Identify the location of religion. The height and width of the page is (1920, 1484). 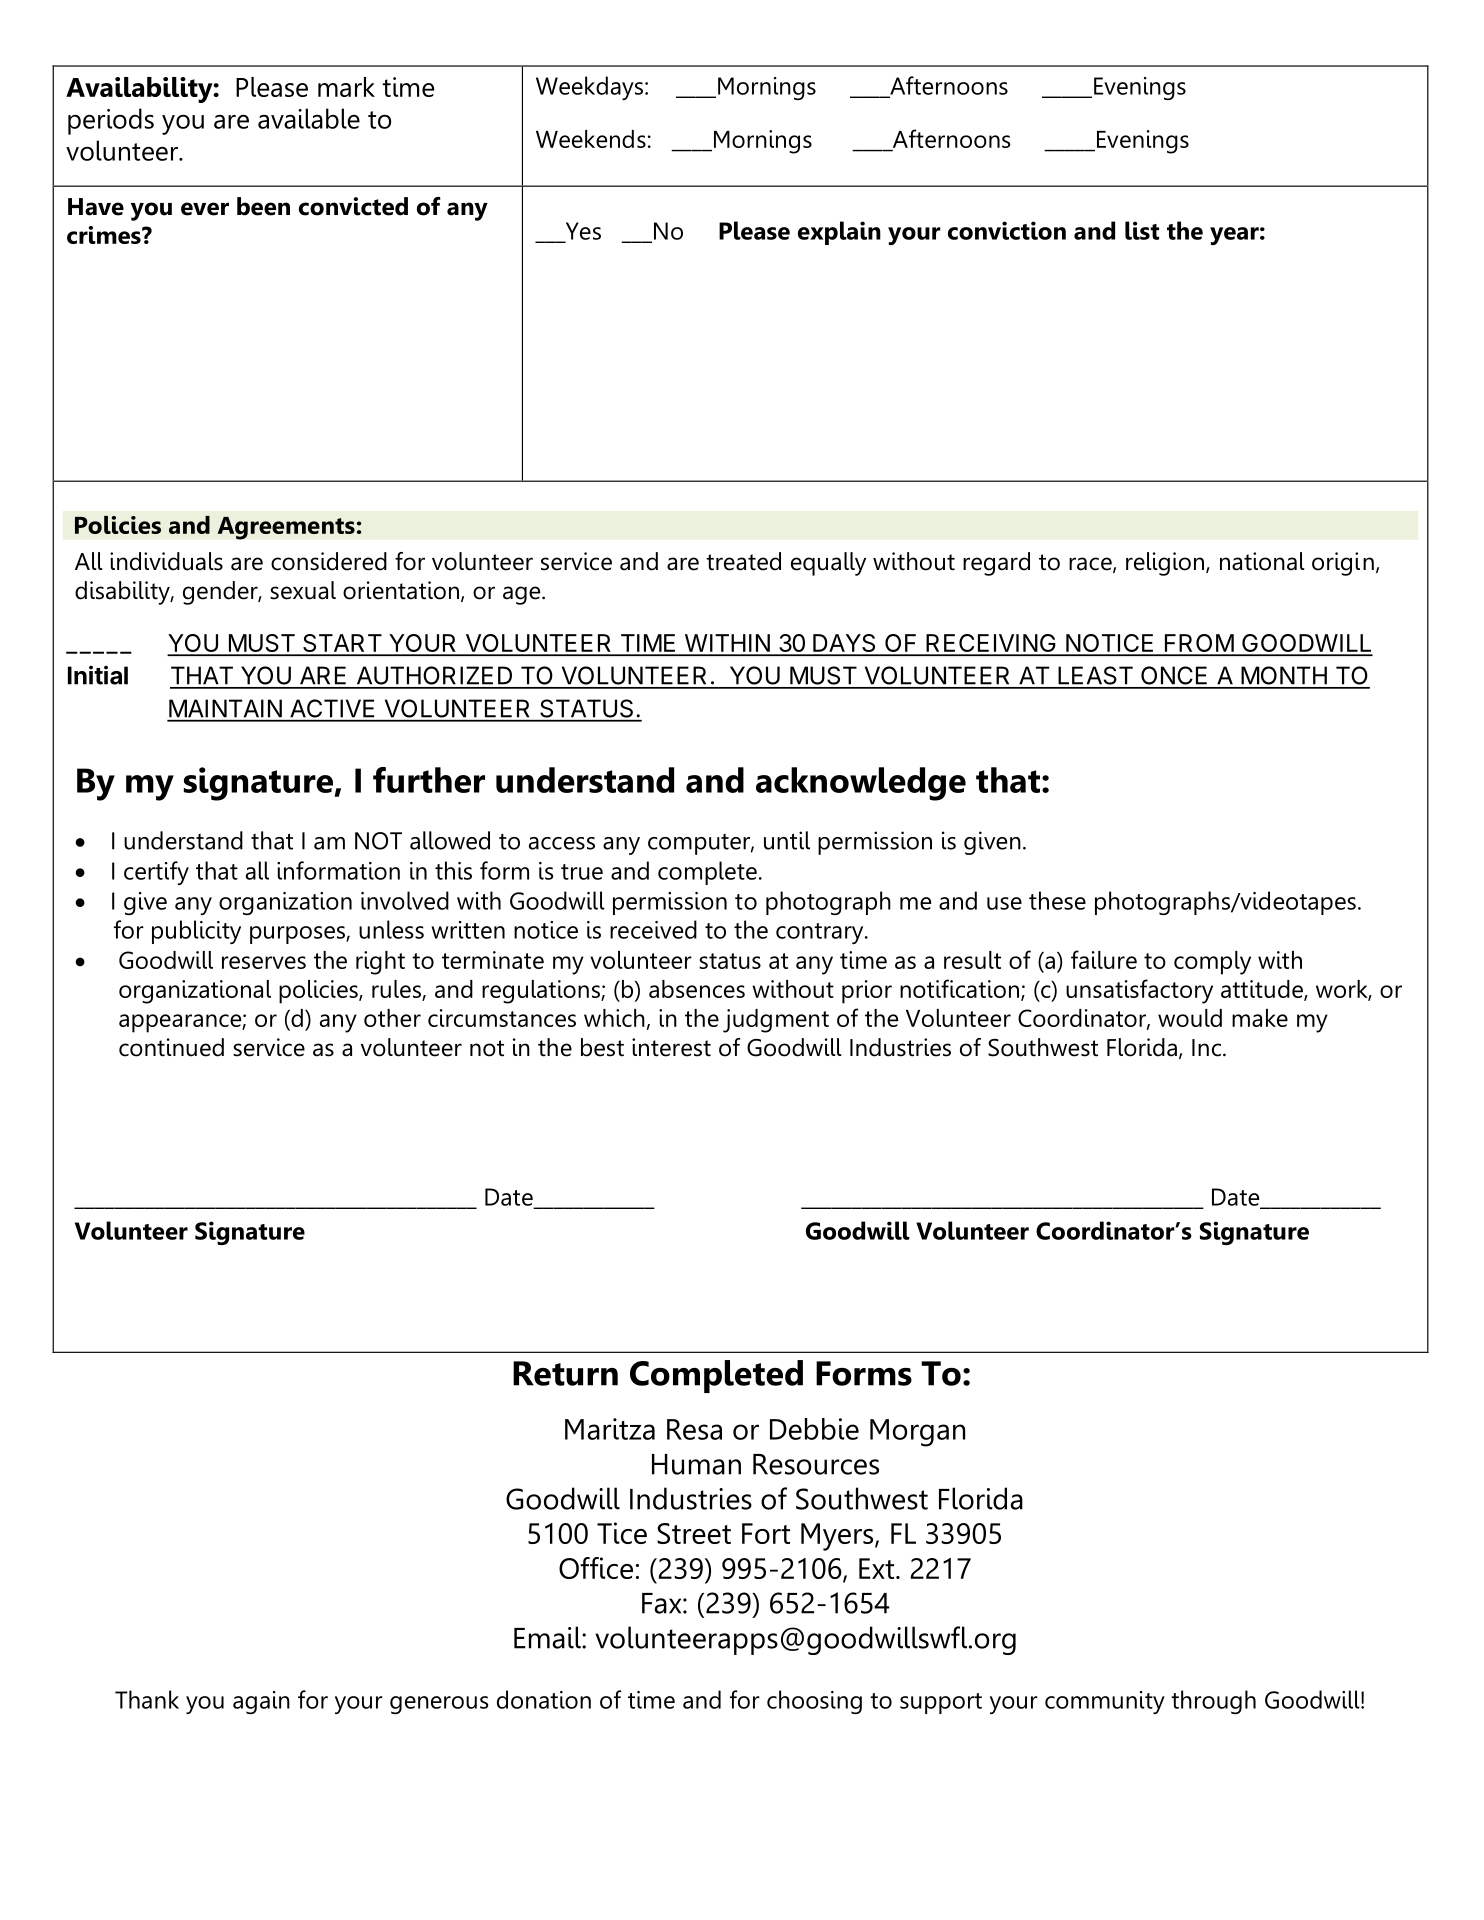
(1166, 564).
